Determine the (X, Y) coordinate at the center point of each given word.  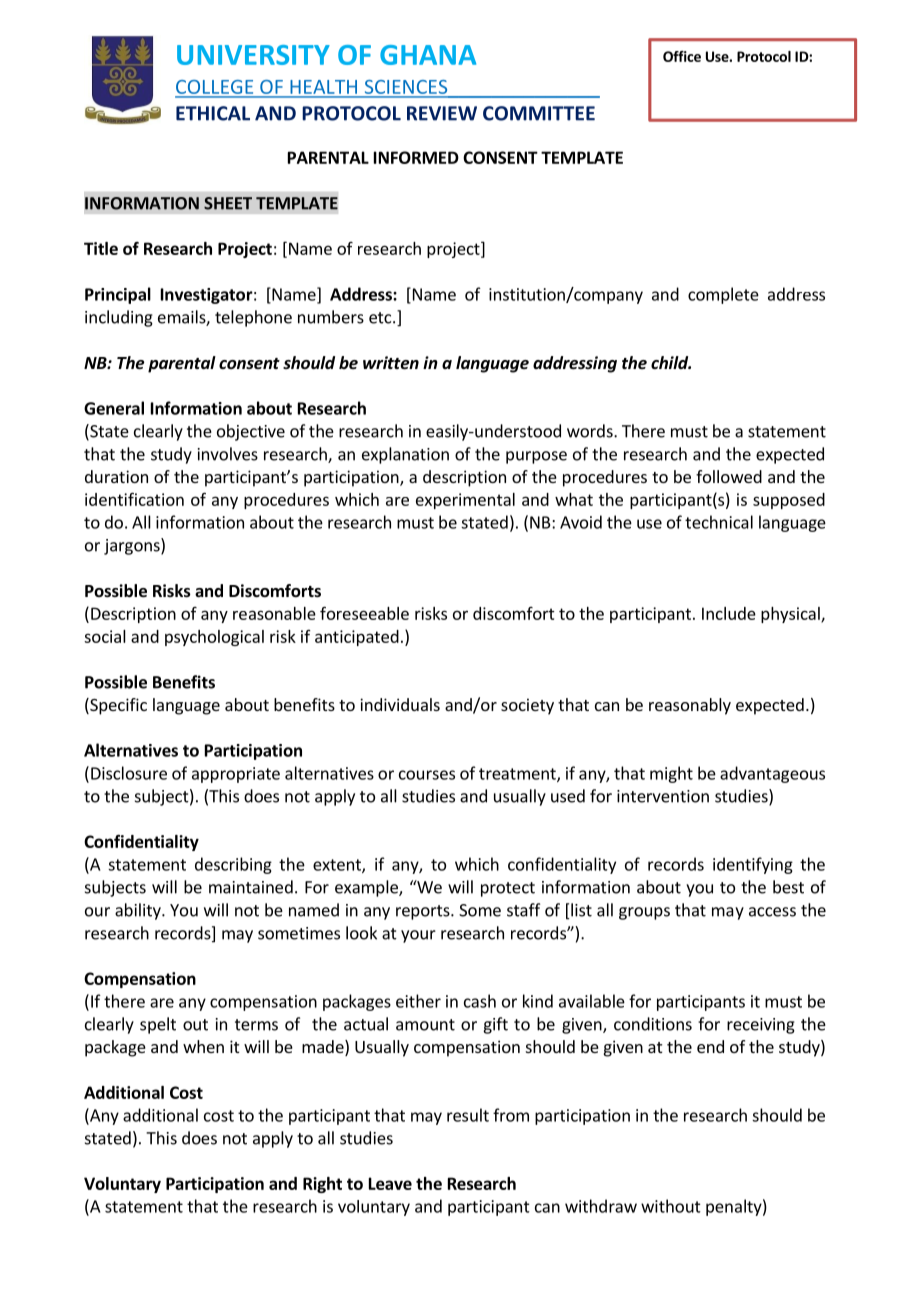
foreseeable (364, 613)
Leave (390, 1183)
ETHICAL (213, 113)
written (391, 363)
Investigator (207, 296)
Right (322, 1185)
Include (729, 613)
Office (682, 56)
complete (723, 295)
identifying (753, 865)
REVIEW (442, 113)
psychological (214, 638)
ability (139, 911)
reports (424, 912)
